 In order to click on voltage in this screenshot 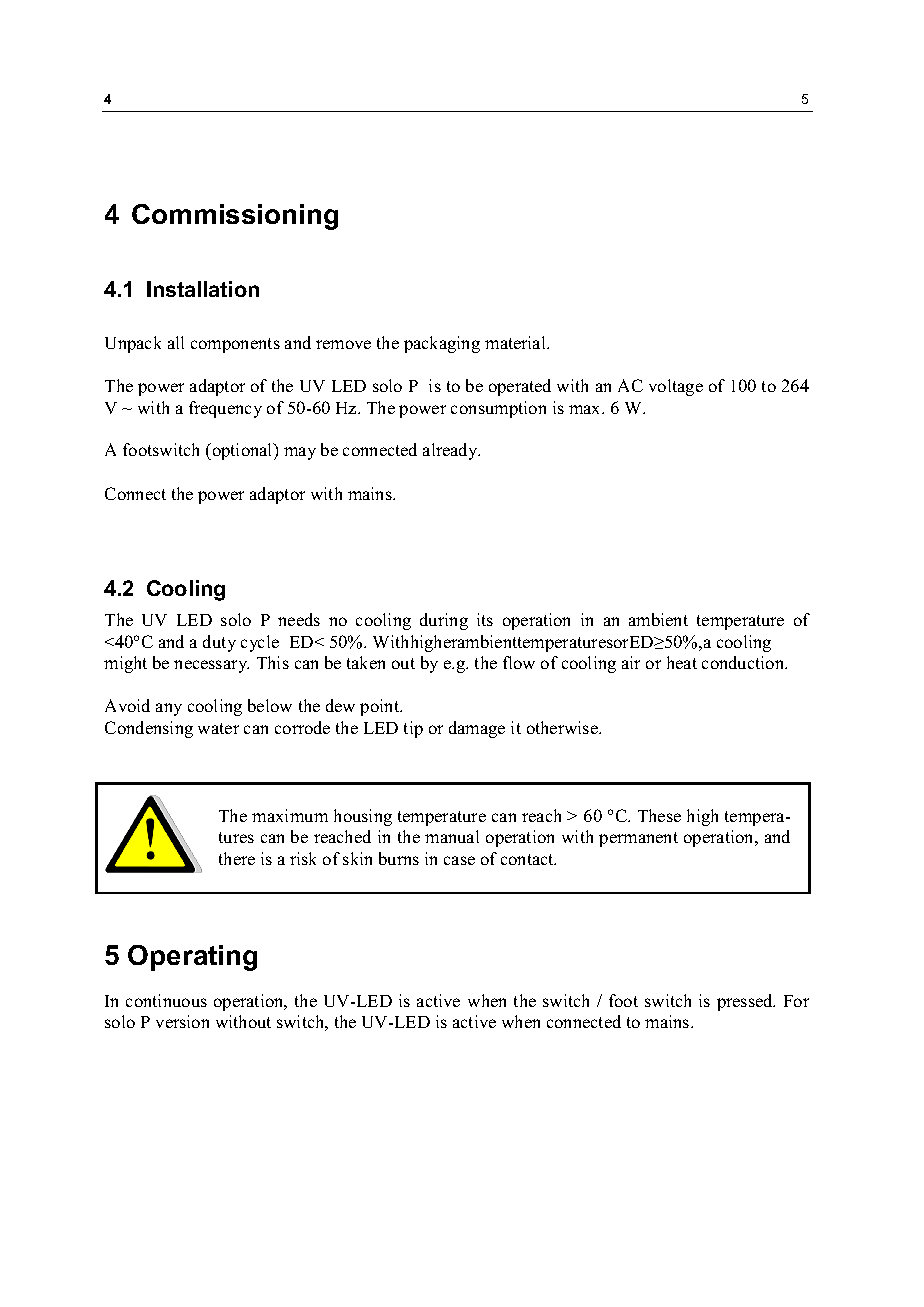, I will do `click(676, 387)`.
